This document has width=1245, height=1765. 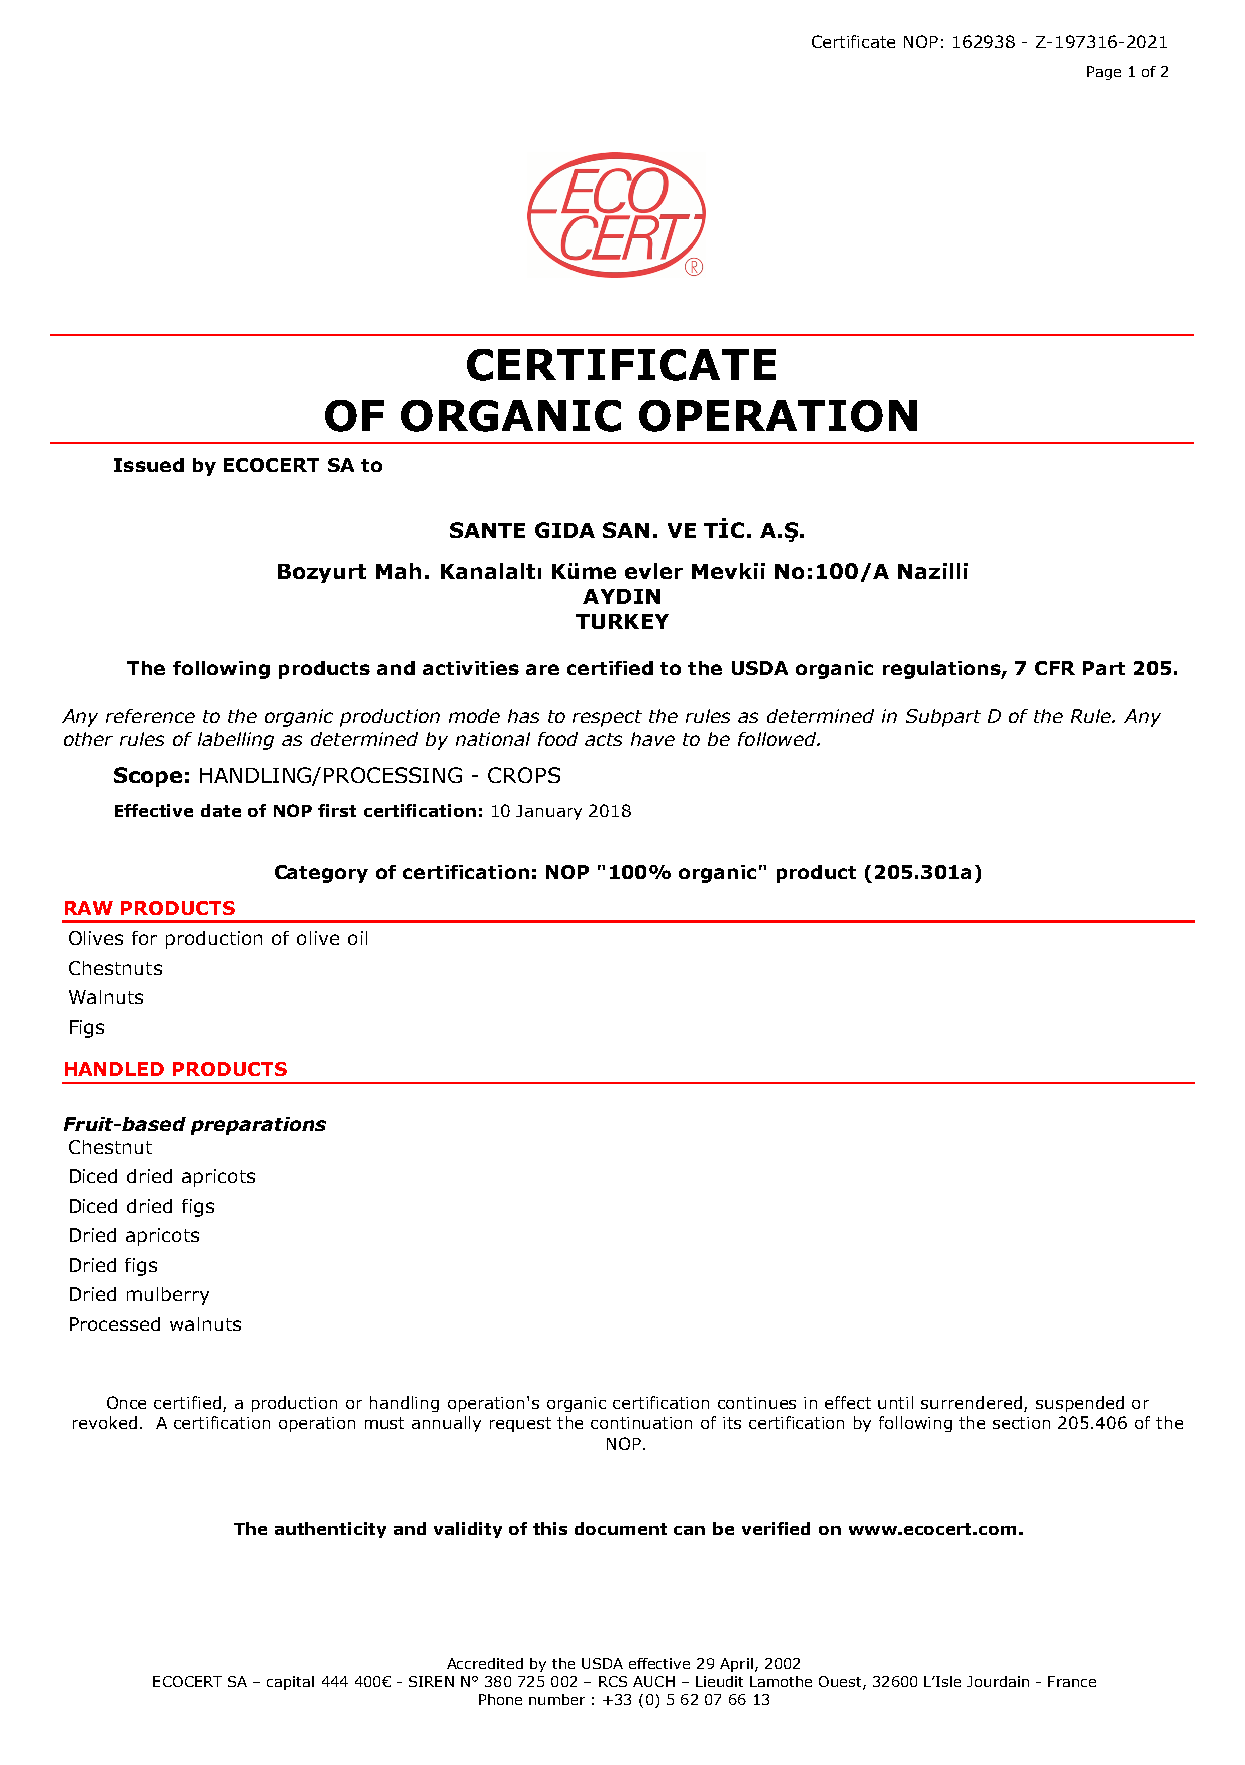 I want to click on January, so click(x=549, y=812).
